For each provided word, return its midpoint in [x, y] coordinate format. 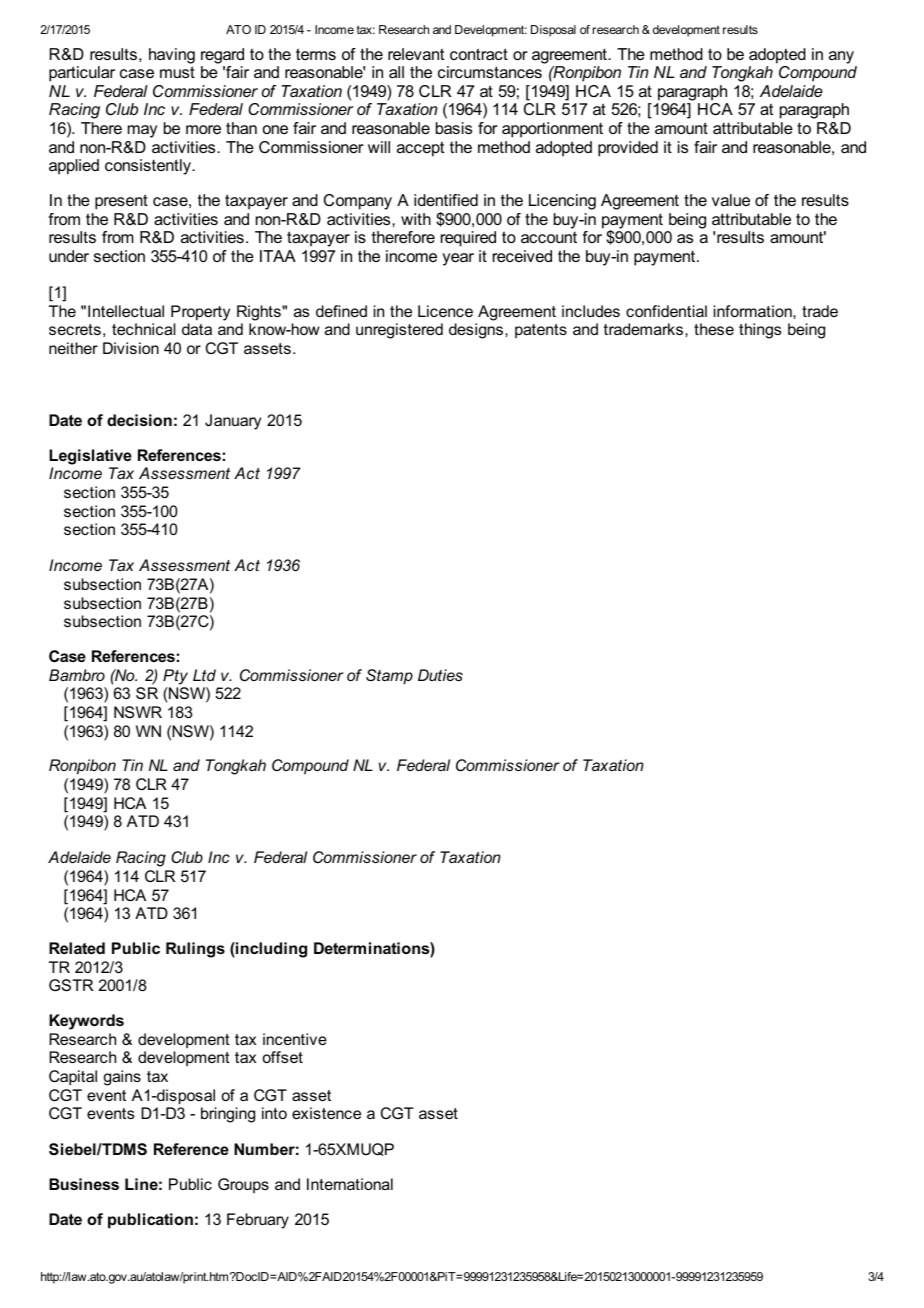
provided [628, 149]
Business [84, 1184]
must [177, 72]
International [350, 1184]
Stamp [389, 677]
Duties [440, 675]
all [396, 72]
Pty [175, 677]
